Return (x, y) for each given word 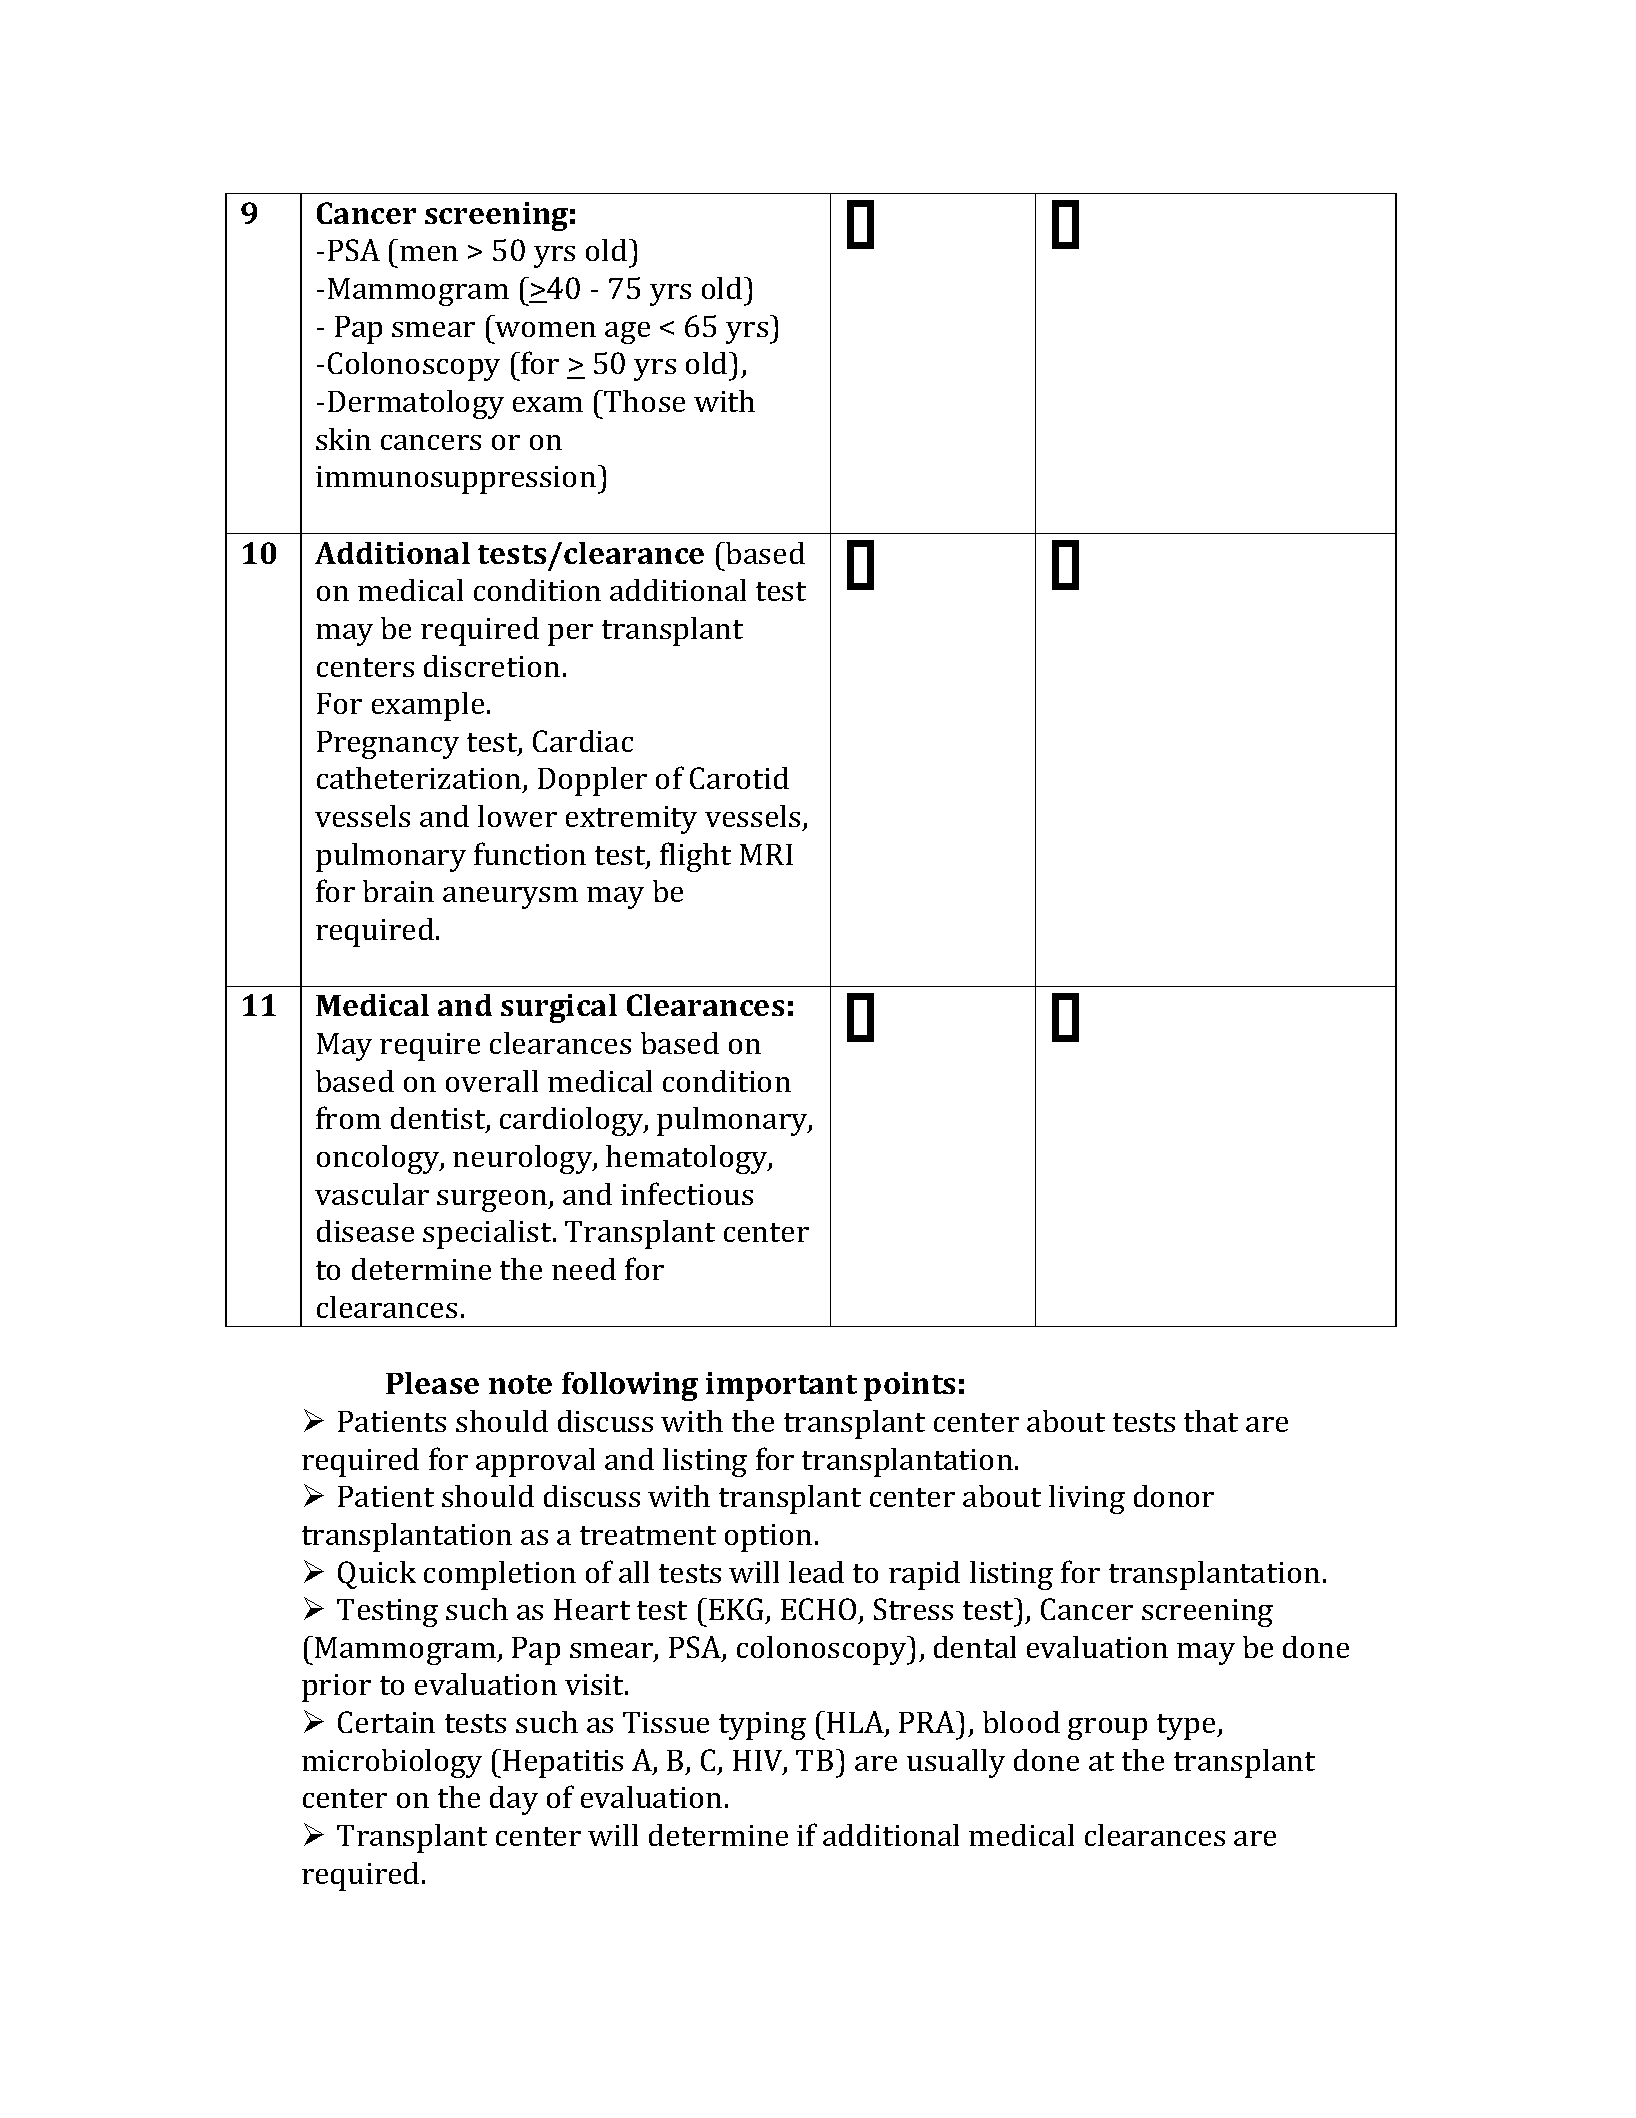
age (627, 333)
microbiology (392, 1763)
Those (643, 401)
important (781, 1386)
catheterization (420, 779)
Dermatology (416, 404)
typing (762, 1726)
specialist (488, 1234)
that (1211, 1421)
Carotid (739, 778)
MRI (766, 854)
